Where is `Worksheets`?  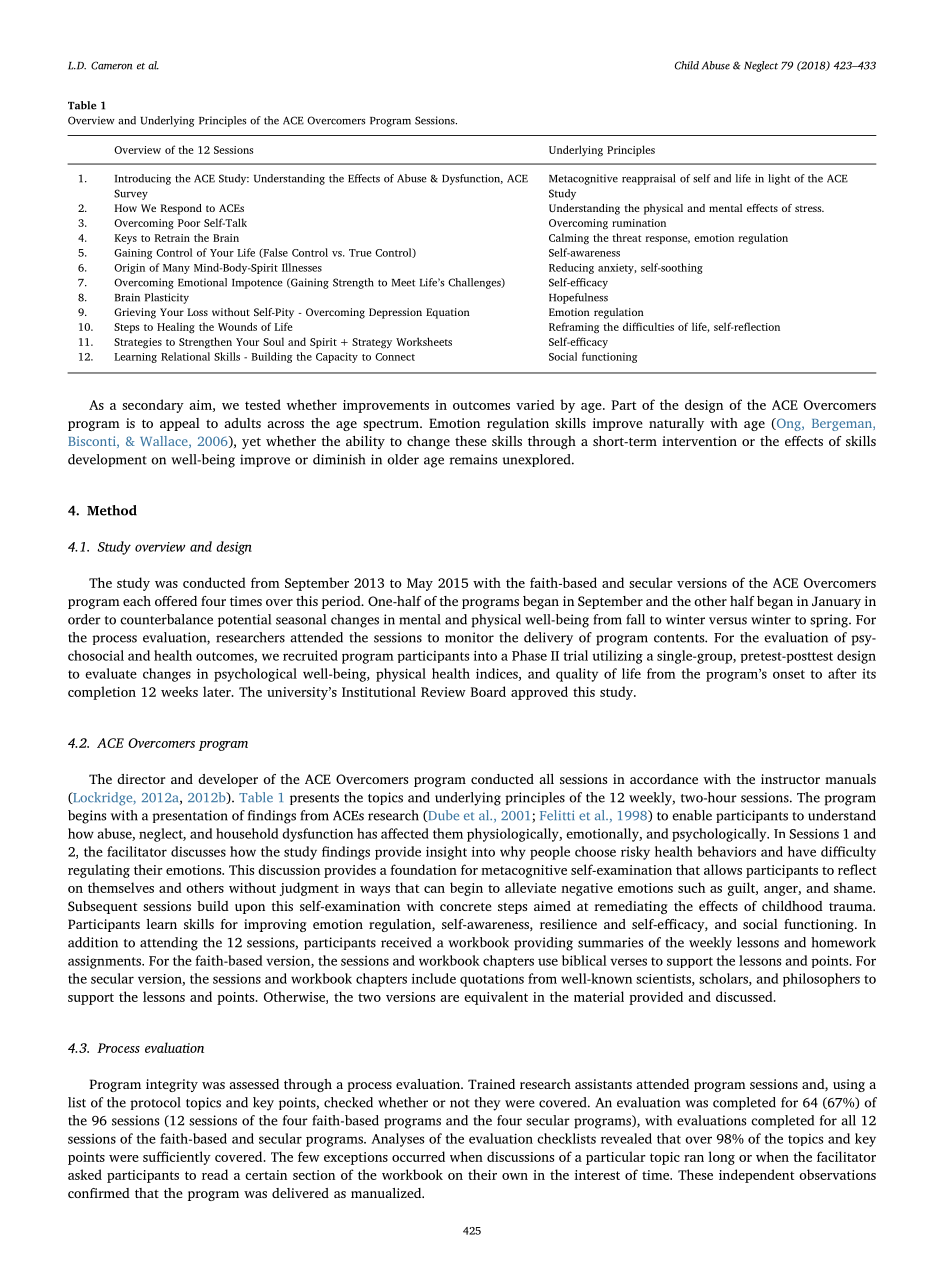
Worksheets is located at coordinates (424, 341).
